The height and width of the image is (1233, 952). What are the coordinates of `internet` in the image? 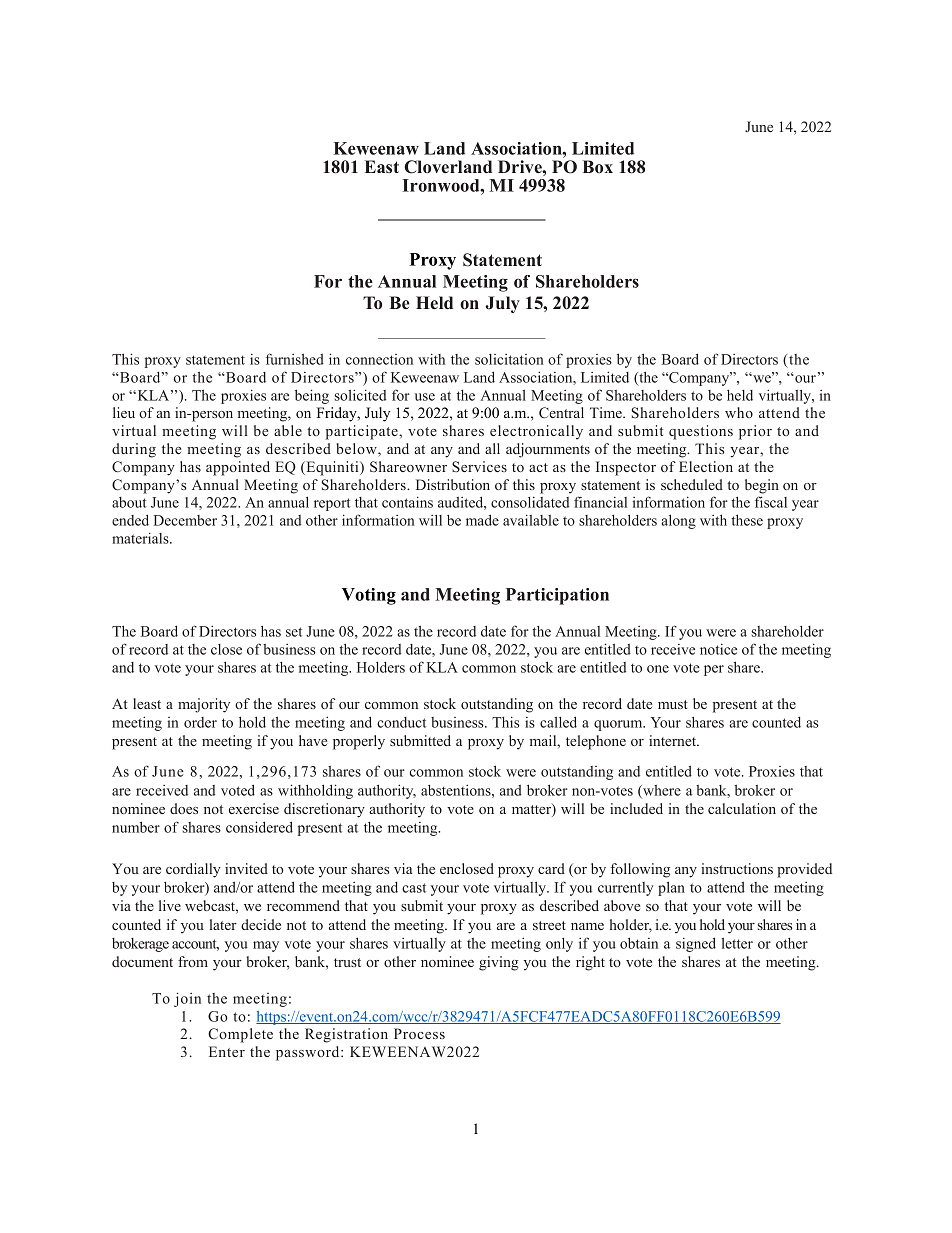 It's located at (674, 740).
